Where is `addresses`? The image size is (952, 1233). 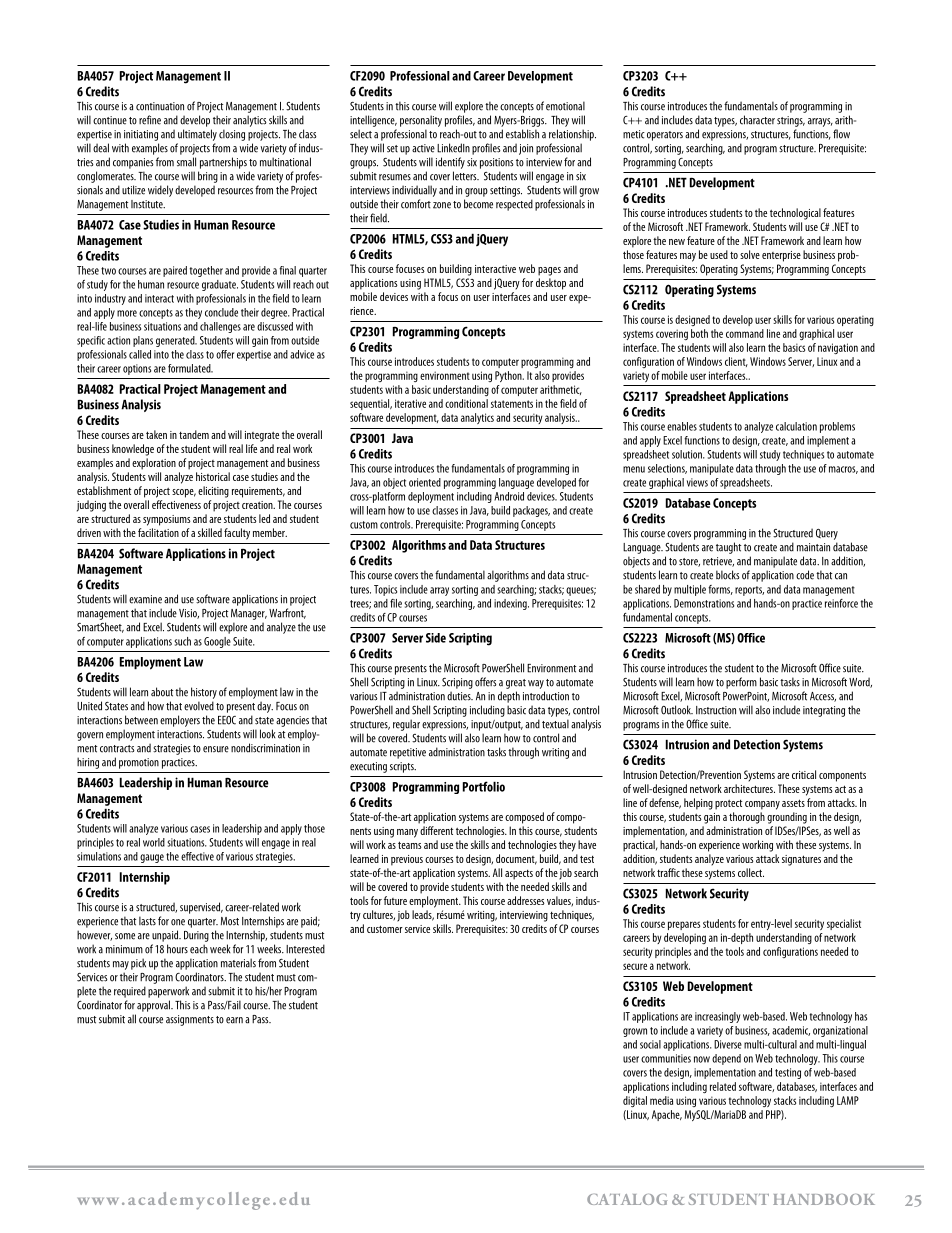 addresses is located at coordinates (526, 900).
